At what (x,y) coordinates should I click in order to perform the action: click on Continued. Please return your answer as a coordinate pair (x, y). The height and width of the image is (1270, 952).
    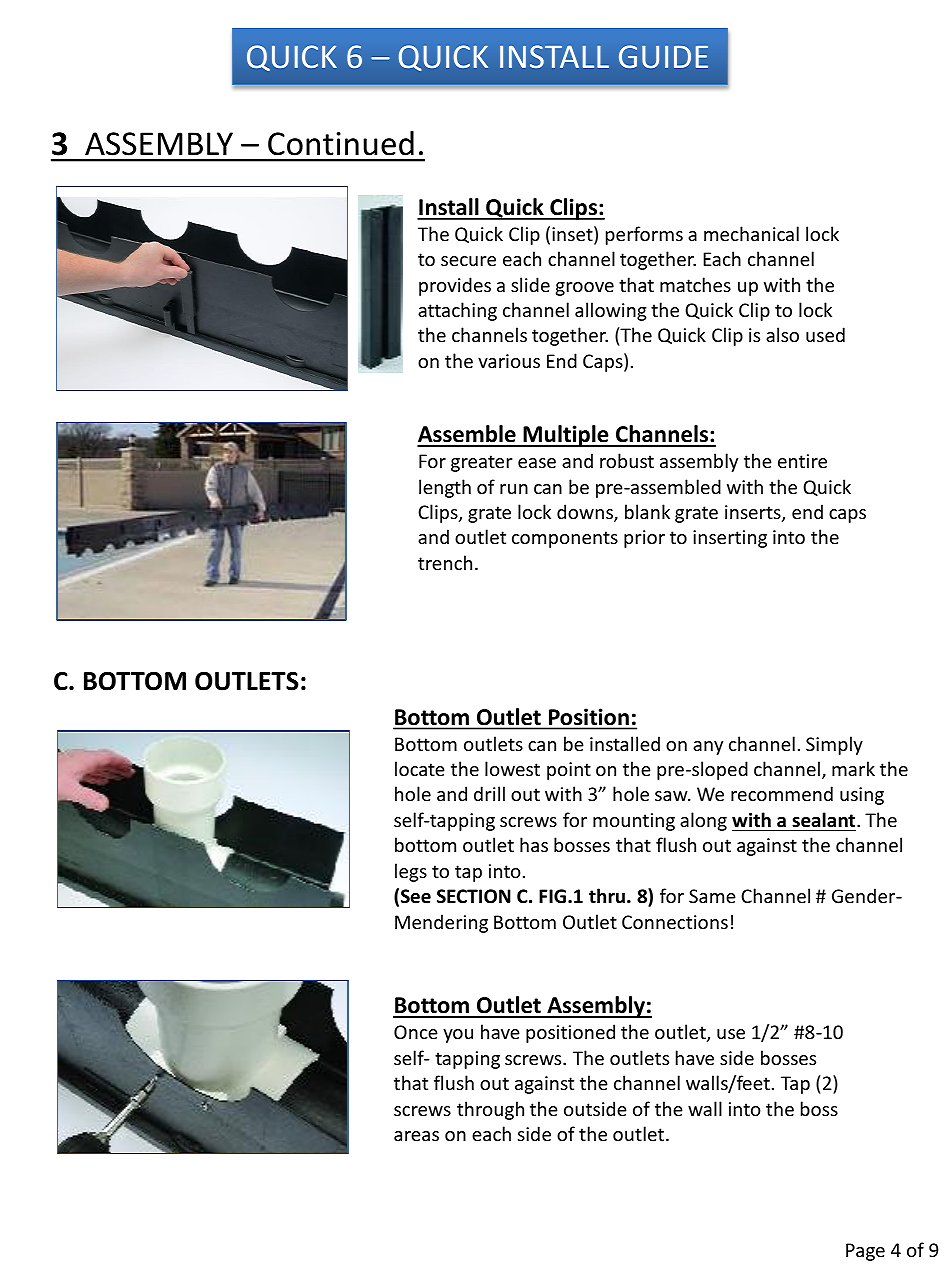
    Looking at the image, I should click on (341, 143).
